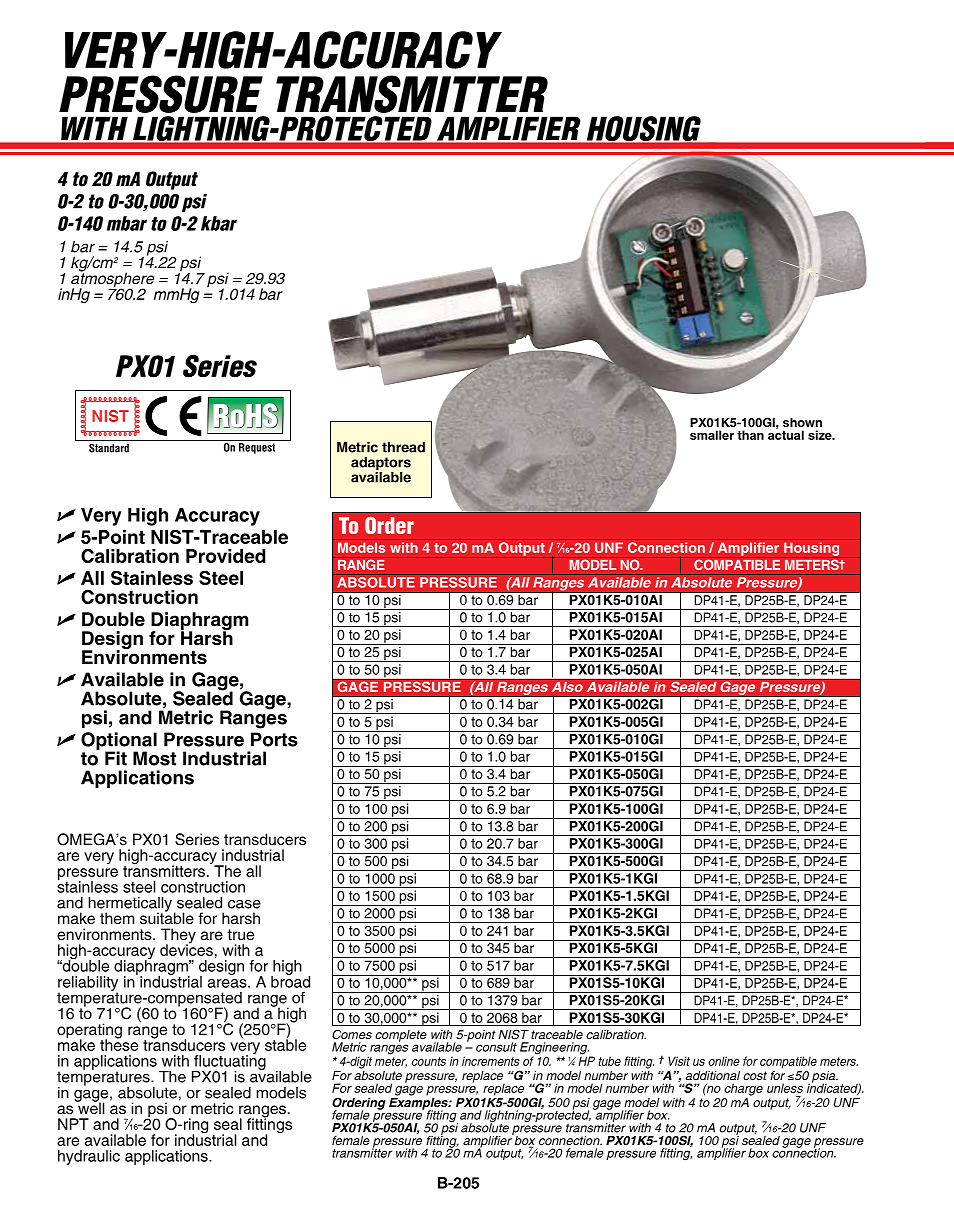 Image resolution: width=954 pixels, height=1232 pixels. I want to click on Ports, so click(274, 739).
